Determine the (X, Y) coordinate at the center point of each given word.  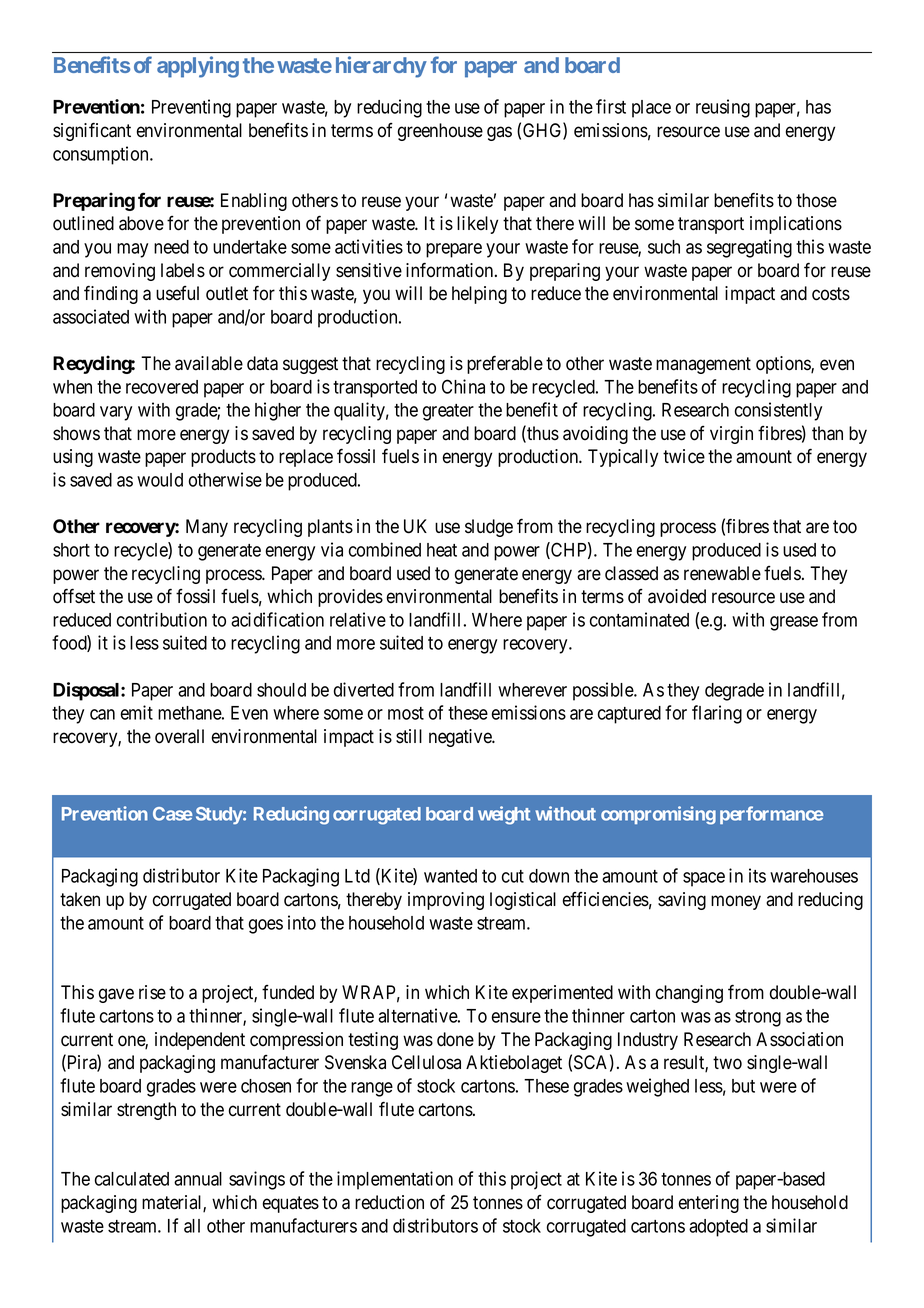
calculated (132, 1179)
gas (499, 133)
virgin (731, 435)
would (160, 480)
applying (198, 67)
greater (448, 412)
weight (504, 815)
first (611, 106)
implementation (395, 1180)
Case (173, 814)
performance (772, 815)
